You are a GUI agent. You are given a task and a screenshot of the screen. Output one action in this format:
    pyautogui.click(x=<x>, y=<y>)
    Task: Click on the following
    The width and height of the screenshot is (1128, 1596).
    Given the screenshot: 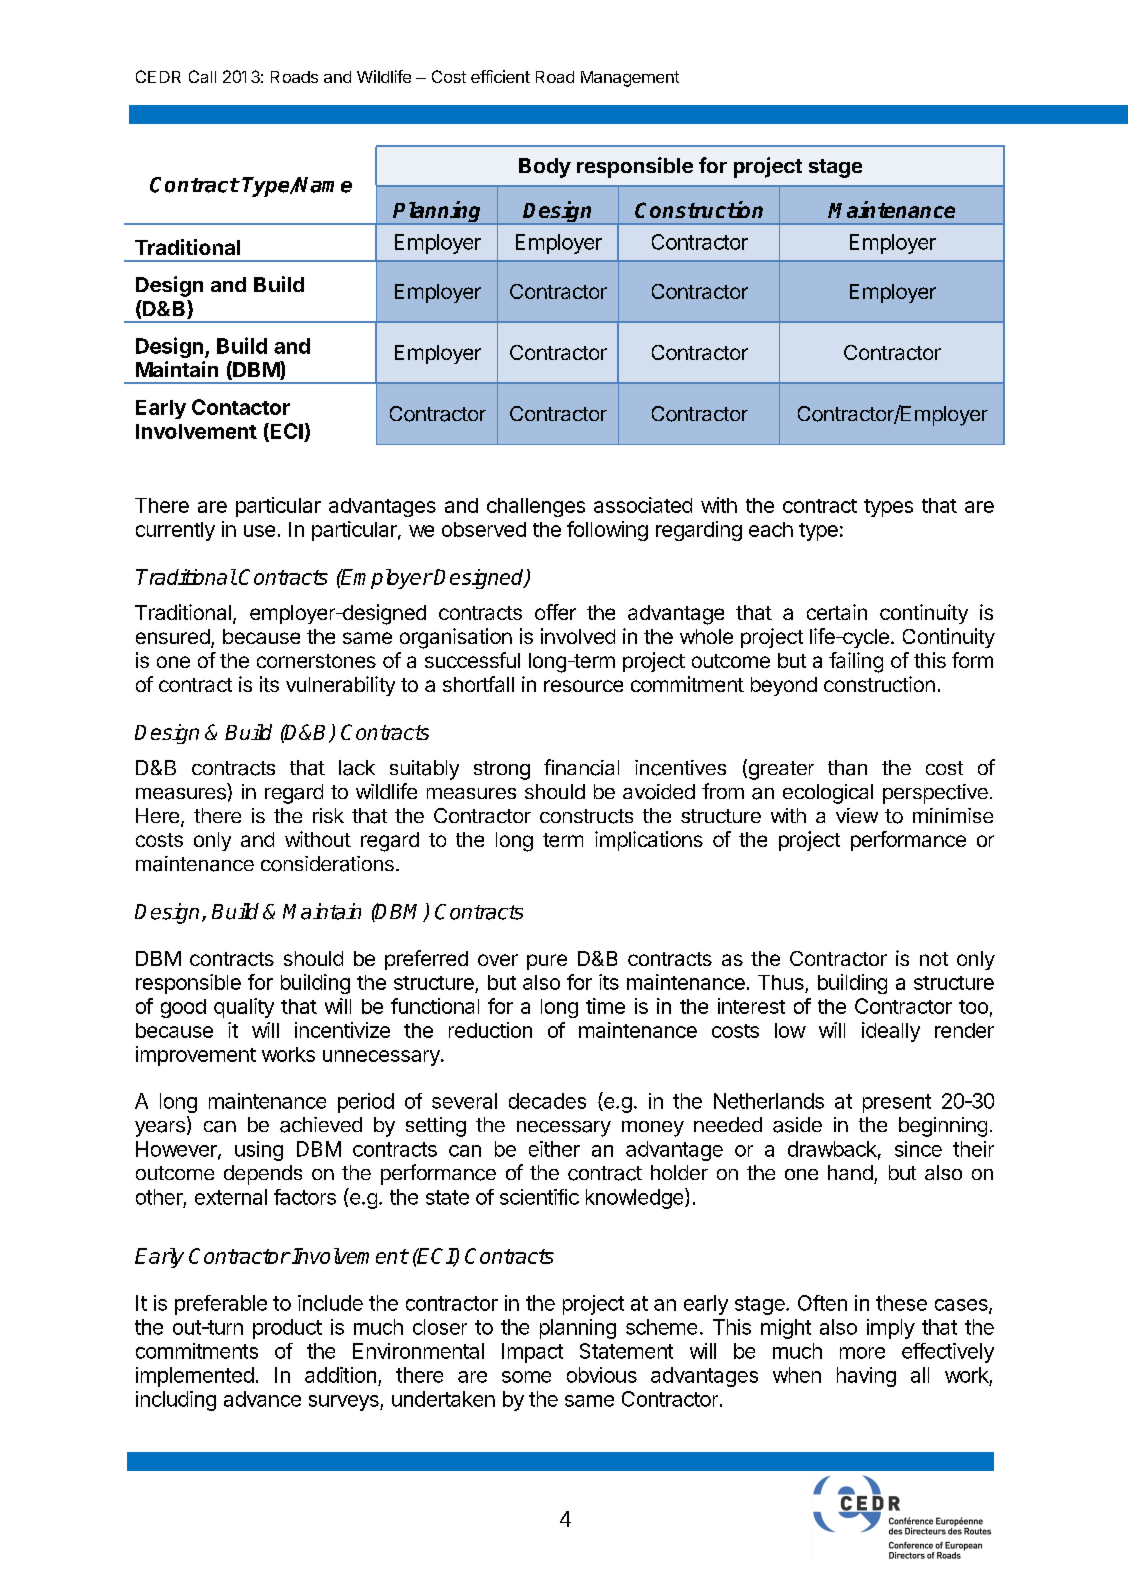 What is the action you would take?
    pyautogui.click(x=607, y=531)
